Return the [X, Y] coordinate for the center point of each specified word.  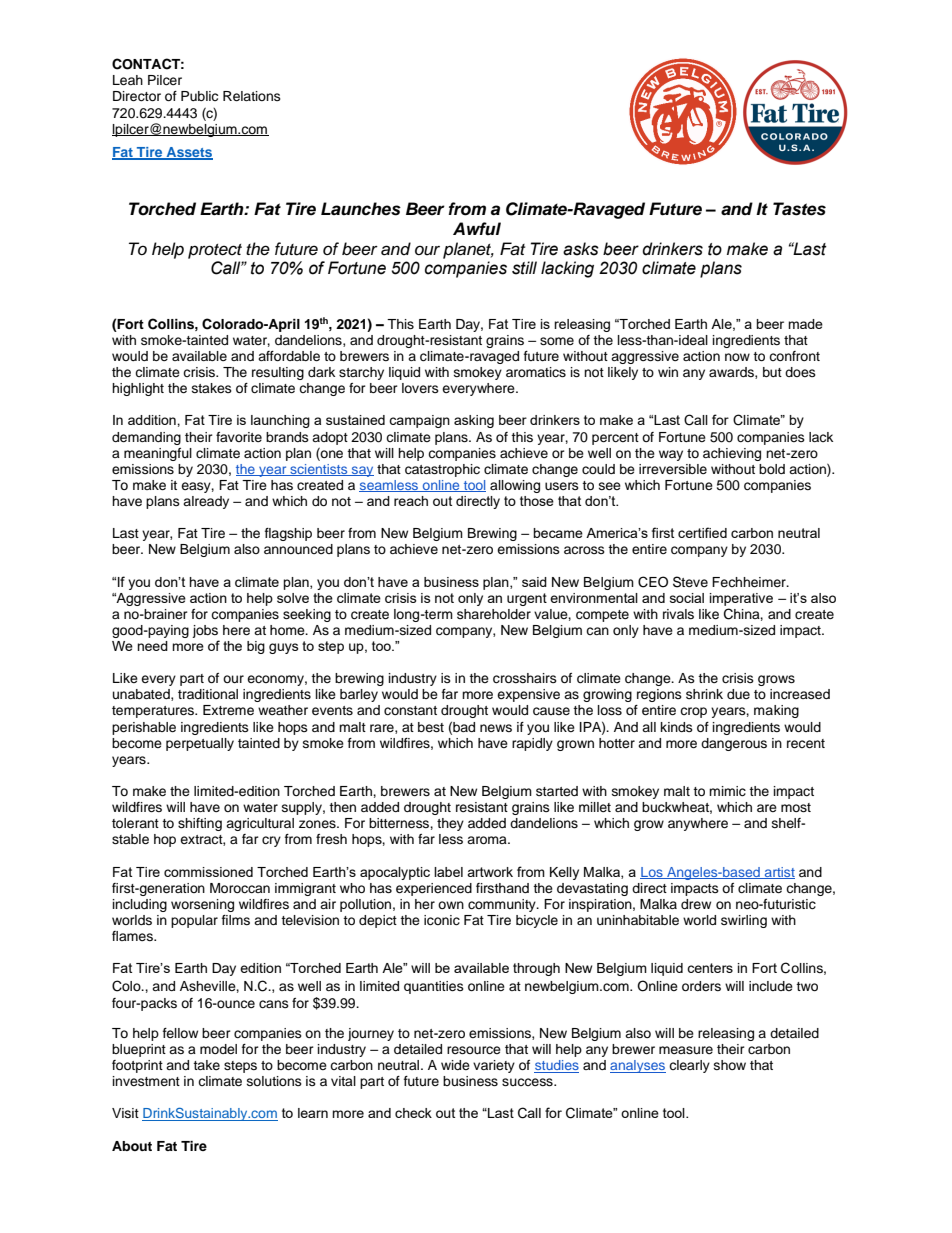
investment [146, 1081]
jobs [205, 631]
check [413, 1113]
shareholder [494, 614]
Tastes [799, 209]
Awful [477, 228]
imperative [741, 599]
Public [199, 96]
